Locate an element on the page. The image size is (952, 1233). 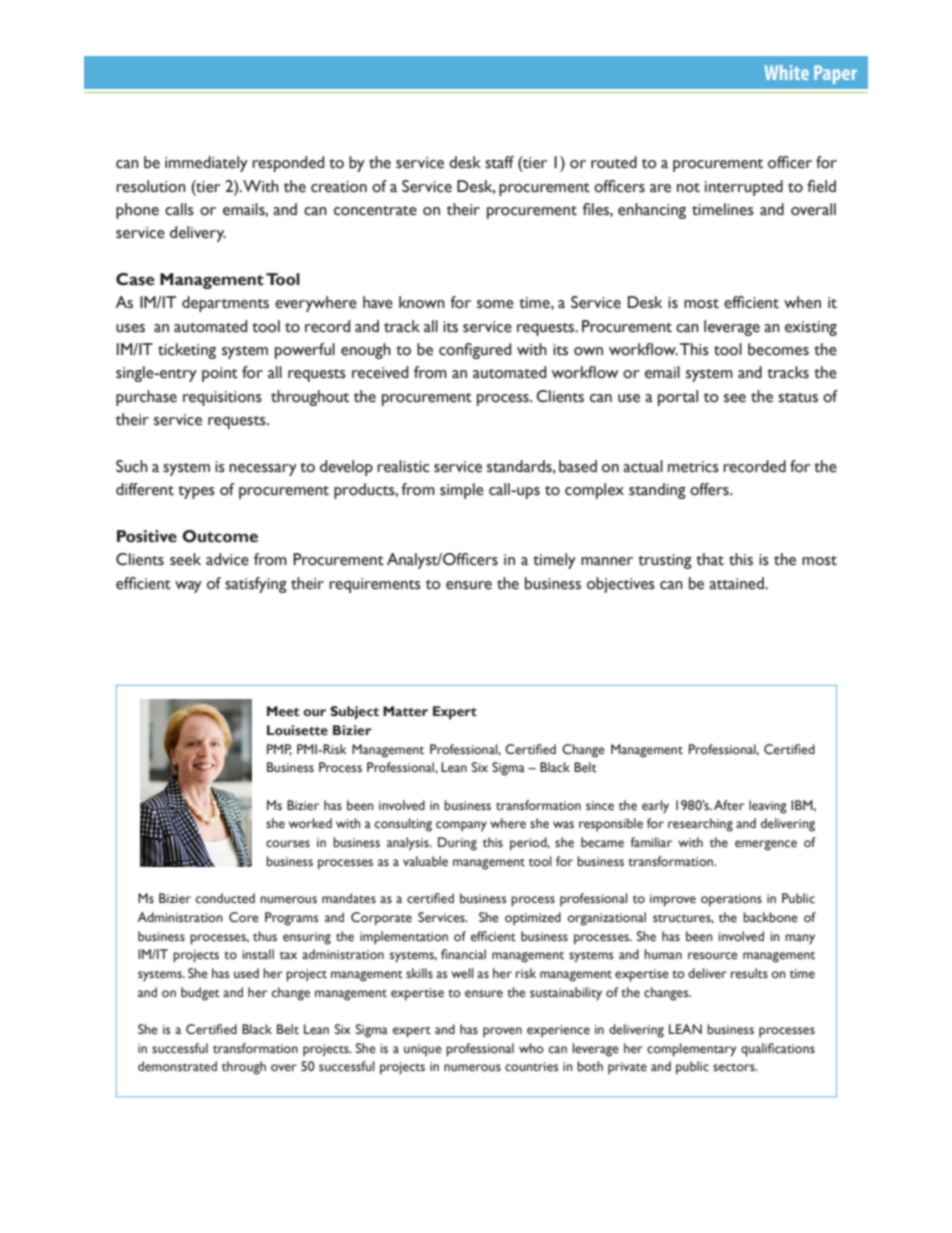
ticketing is located at coordinates (187, 351).
